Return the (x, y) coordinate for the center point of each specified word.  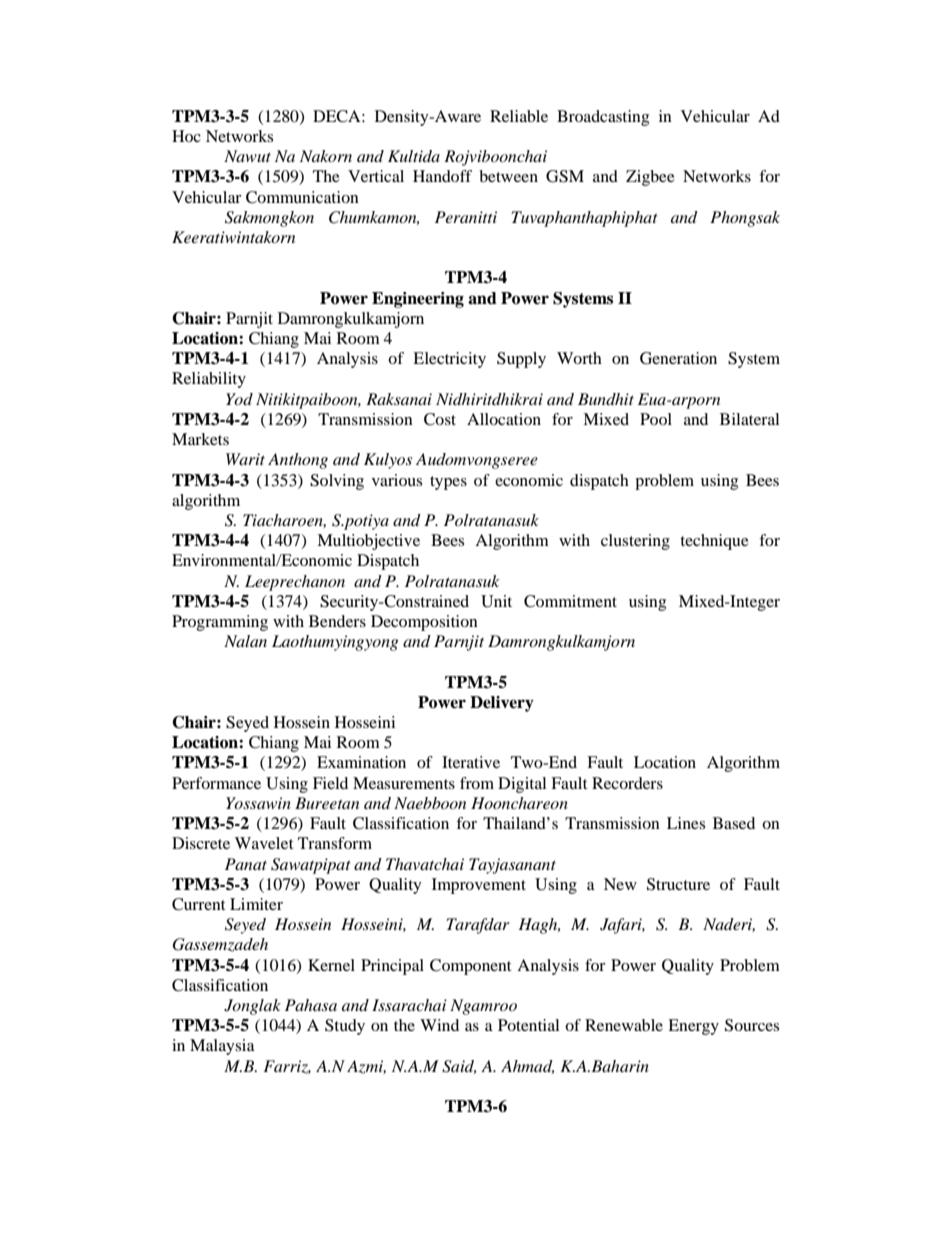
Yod (239, 399)
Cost (440, 419)
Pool (656, 419)
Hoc (186, 136)
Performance (216, 783)
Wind (439, 1025)
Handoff (442, 176)
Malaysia (222, 1047)
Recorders (627, 783)
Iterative (471, 762)
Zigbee (650, 178)
